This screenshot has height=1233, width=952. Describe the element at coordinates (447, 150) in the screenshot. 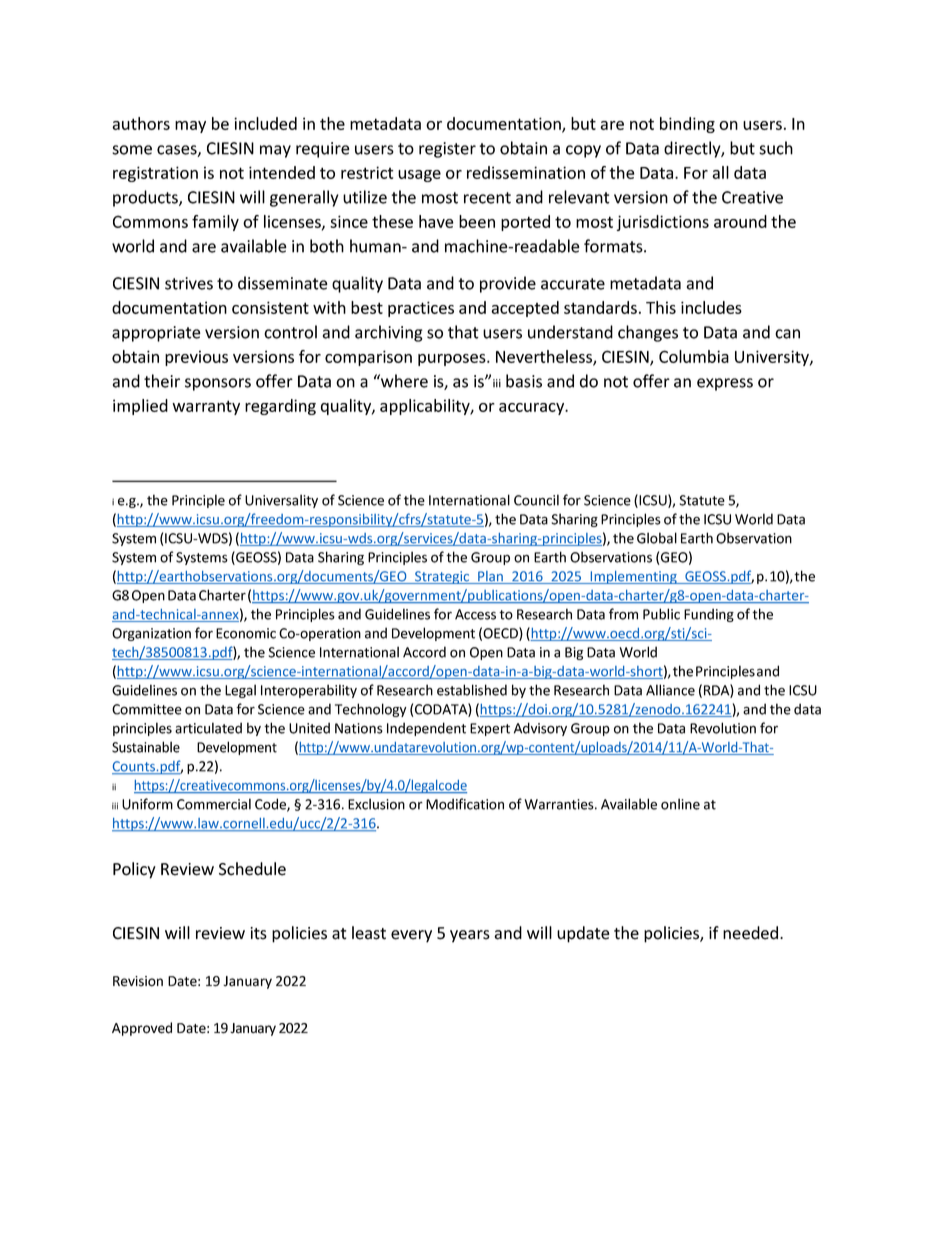

I see `register` at that location.
